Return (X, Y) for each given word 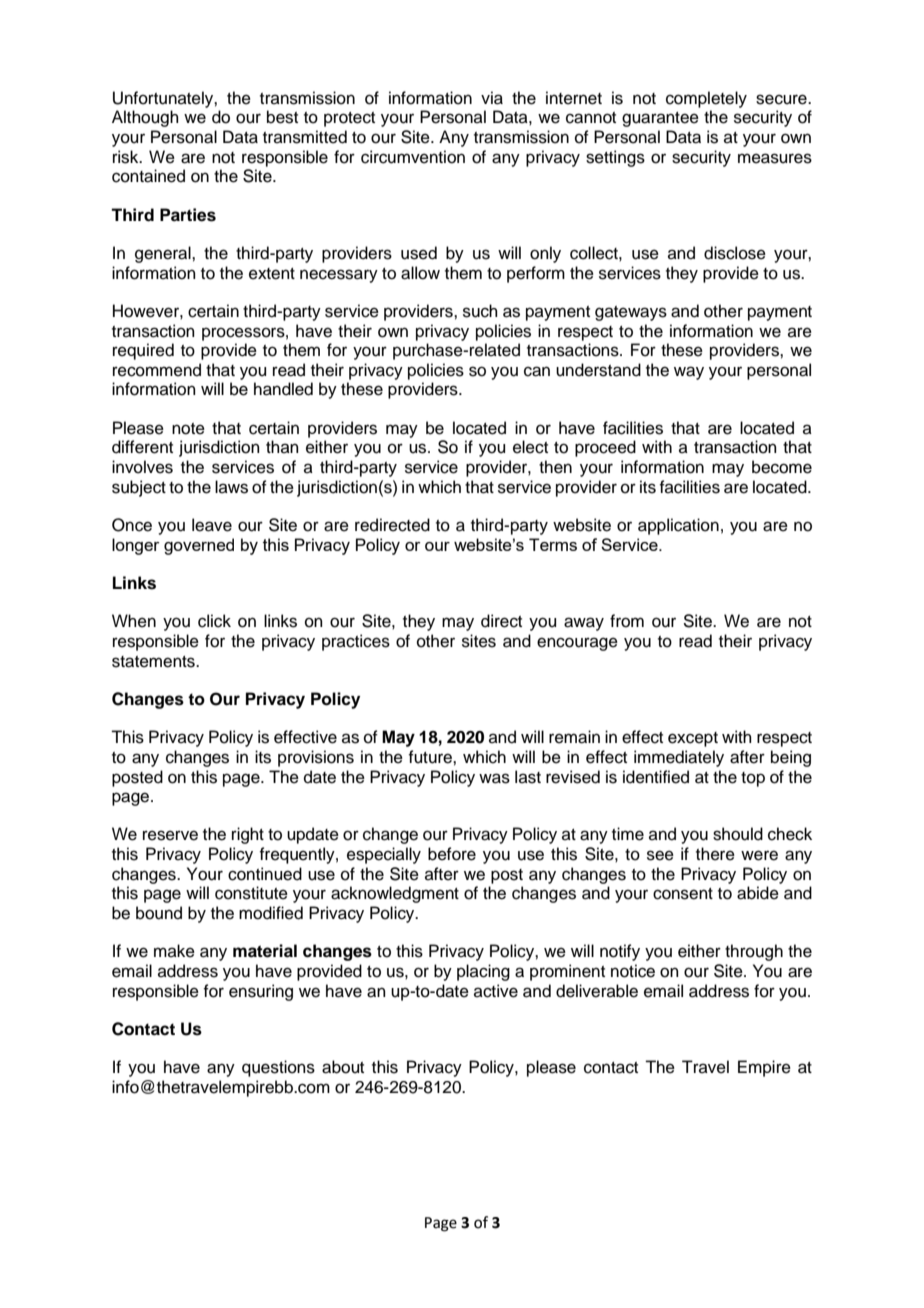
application (678, 526)
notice (633, 971)
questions (278, 1068)
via (492, 98)
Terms (553, 544)
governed (199, 546)
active (496, 991)
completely (706, 99)
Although (145, 118)
